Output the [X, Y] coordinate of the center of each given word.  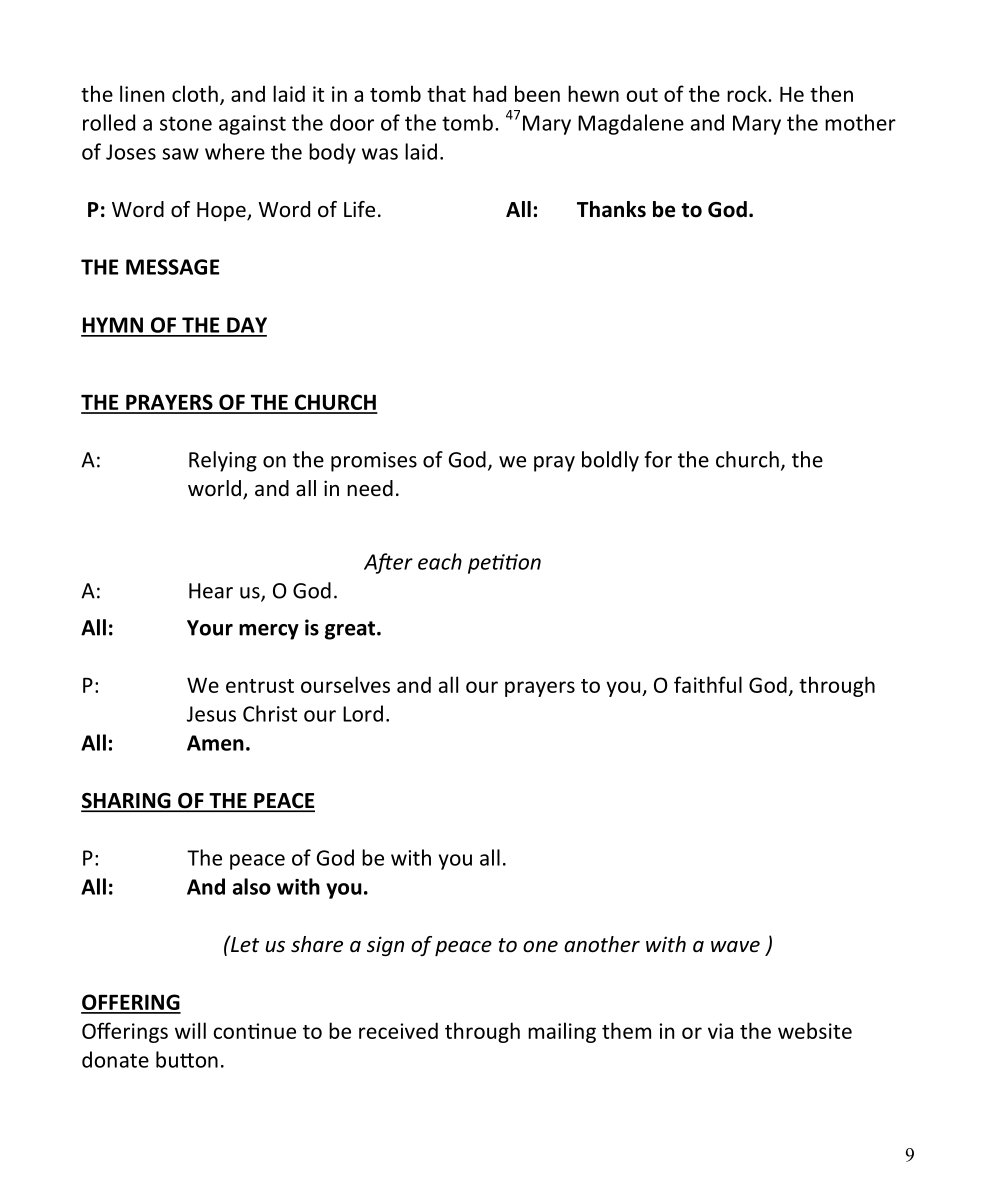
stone [186, 123]
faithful [708, 684]
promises [374, 462]
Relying [223, 461]
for [658, 459]
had [489, 93]
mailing [562, 1032]
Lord [363, 713]
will [190, 1030]
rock [748, 93]
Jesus [211, 714]
